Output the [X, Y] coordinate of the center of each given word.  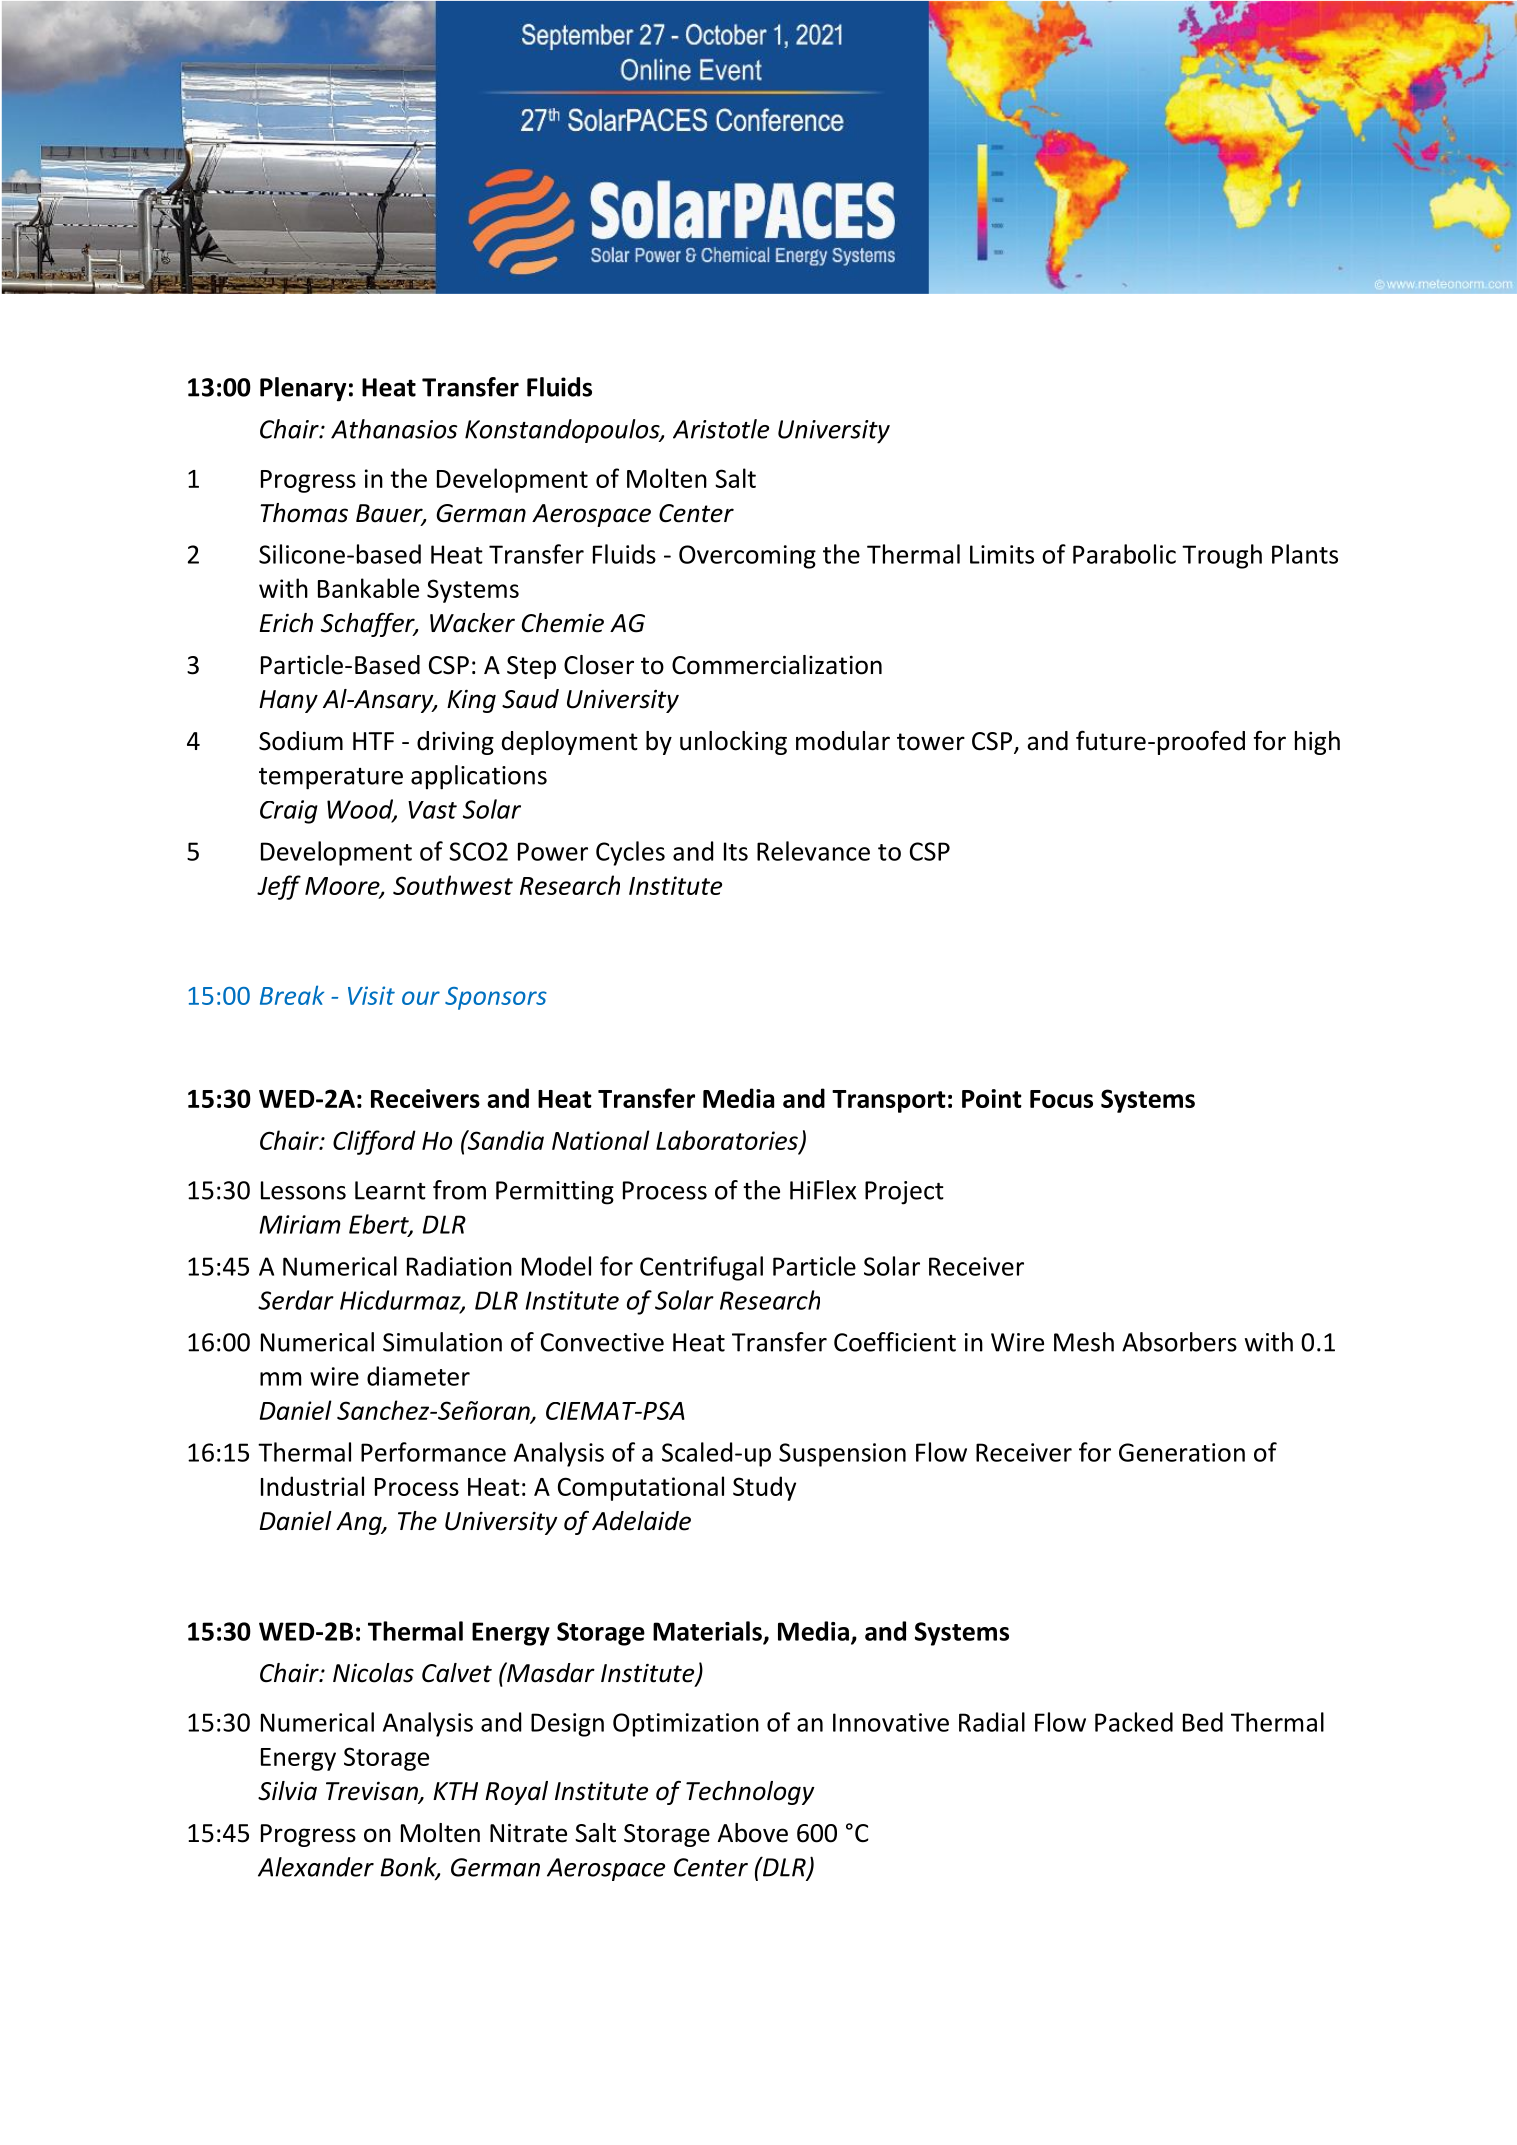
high [1317, 743]
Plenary [303, 389]
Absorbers [1179, 1342]
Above [753, 1833]
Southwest [453, 885]
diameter [418, 1376]
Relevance [813, 851]
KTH [455, 1791]
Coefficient [895, 1342]
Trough [1222, 556]
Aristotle [721, 429]
